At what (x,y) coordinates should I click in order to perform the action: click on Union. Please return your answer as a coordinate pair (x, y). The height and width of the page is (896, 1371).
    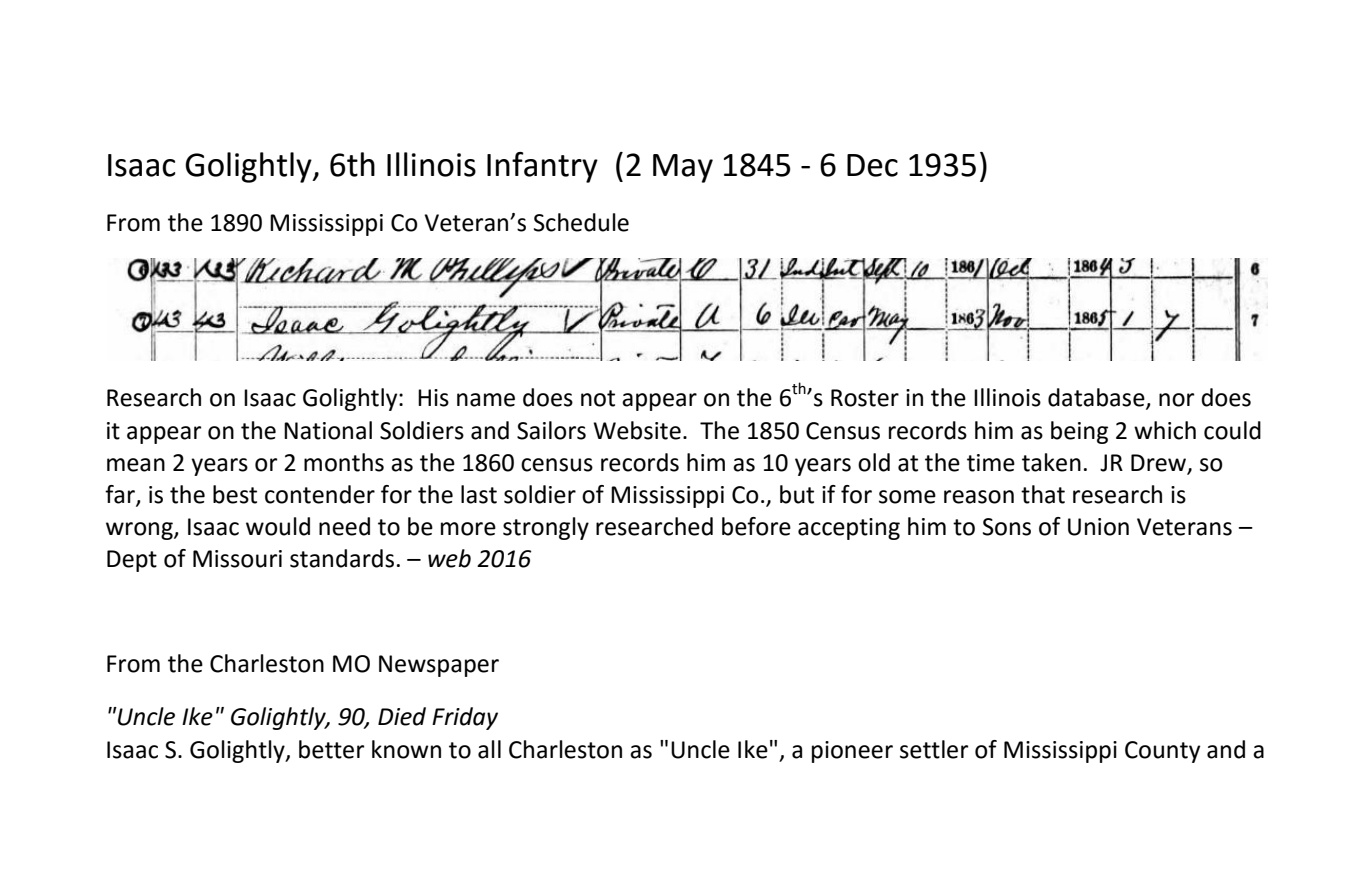
    Looking at the image, I should click on (1098, 527).
